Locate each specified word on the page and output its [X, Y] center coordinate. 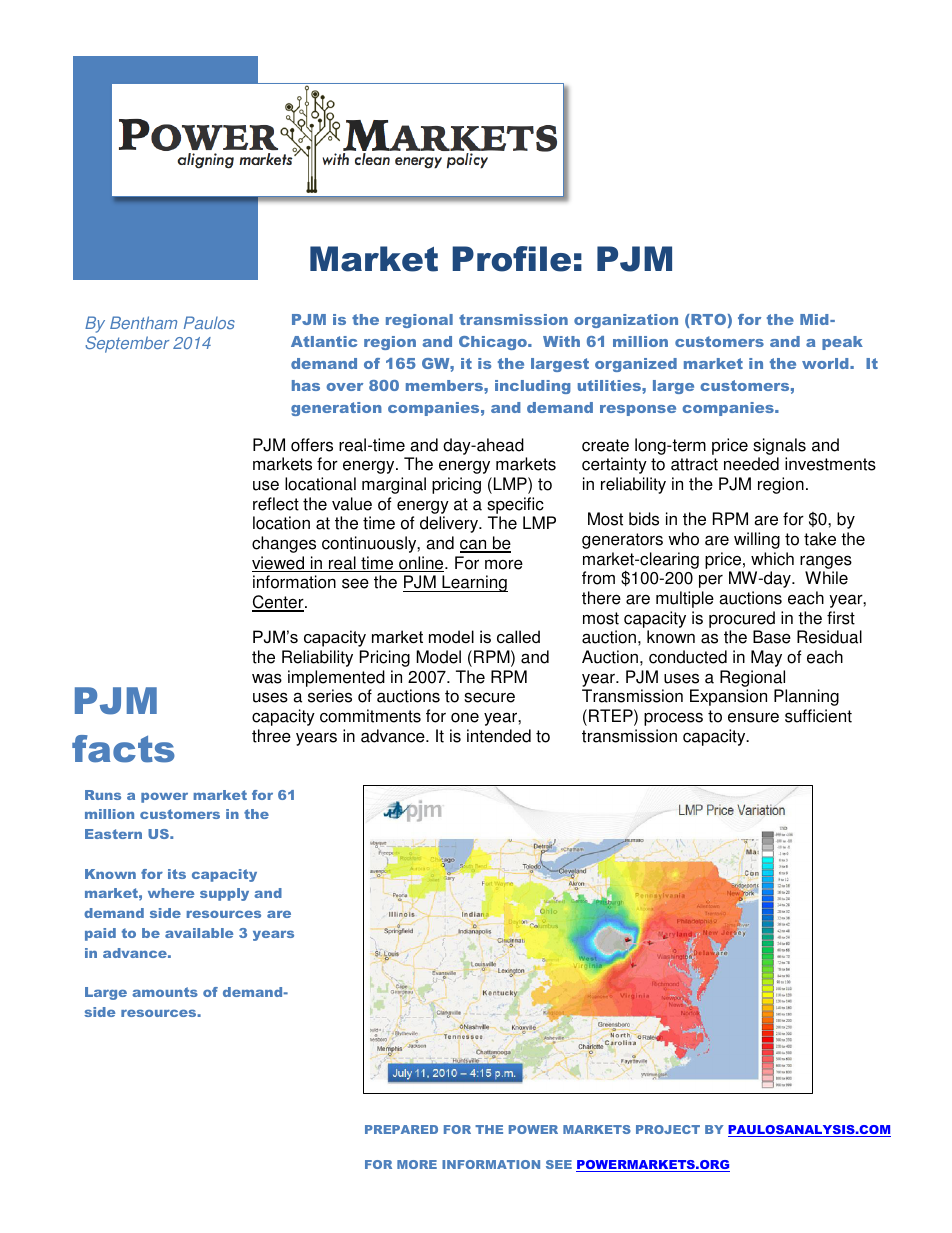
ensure [753, 717]
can [474, 545]
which [772, 559]
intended [499, 736]
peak [842, 343]
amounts [165, 992]
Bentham [143, 322]
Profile [511, 259]
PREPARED [401, 1129]
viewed [279, 564]
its [177, 874]
